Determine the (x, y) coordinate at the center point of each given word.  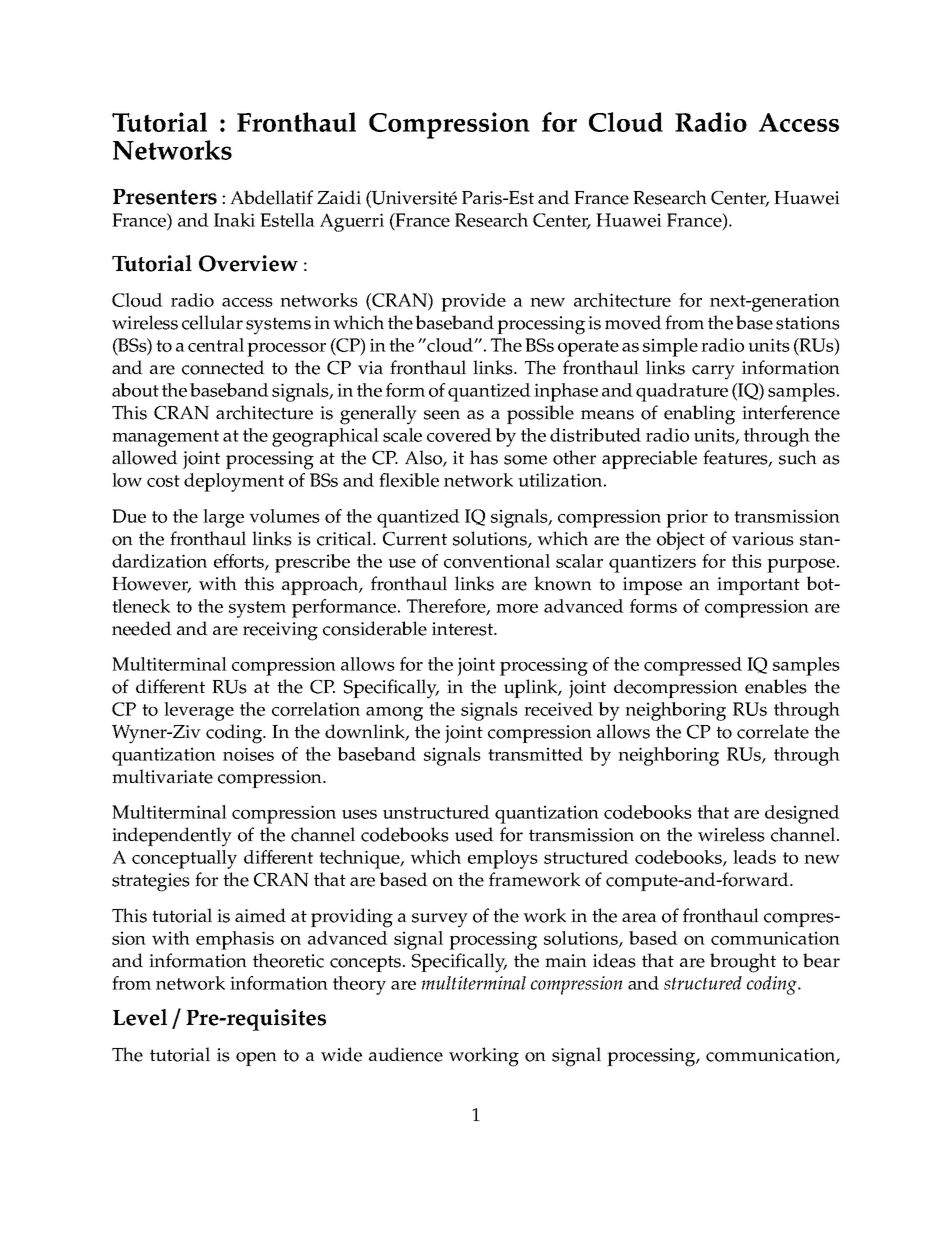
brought (743, 963)
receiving (280, 631)
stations (808, 323)
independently (172, 837)
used (474, 834)
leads (754, 857)
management (165, 438)
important (758, 586)
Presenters (165, 197)
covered (459, 435)
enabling (699, 415)
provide (473, 302)
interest (463, 629)
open (256, 1059)
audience (406, 1054)
